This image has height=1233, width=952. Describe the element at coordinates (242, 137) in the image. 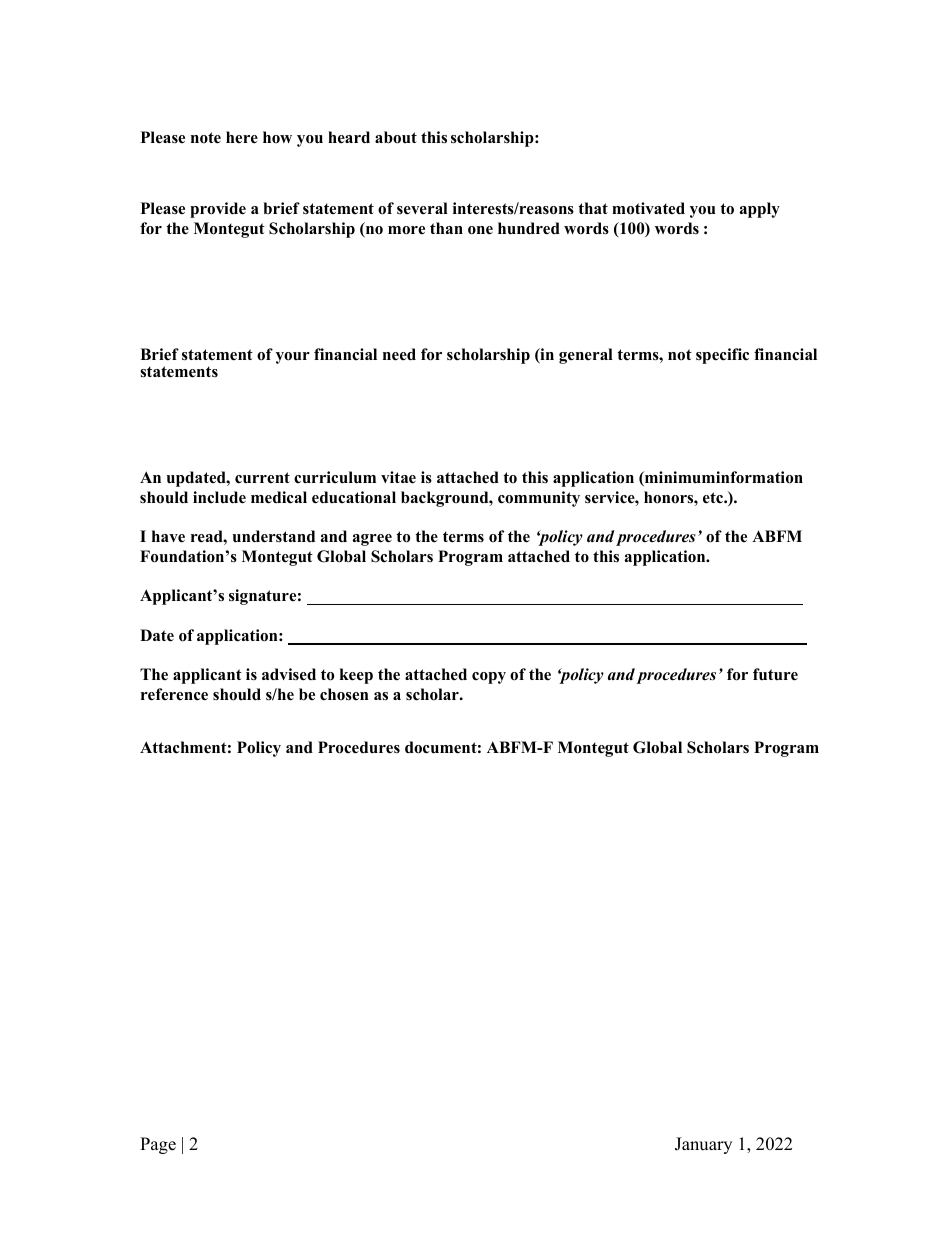

I see `here` at that location.
